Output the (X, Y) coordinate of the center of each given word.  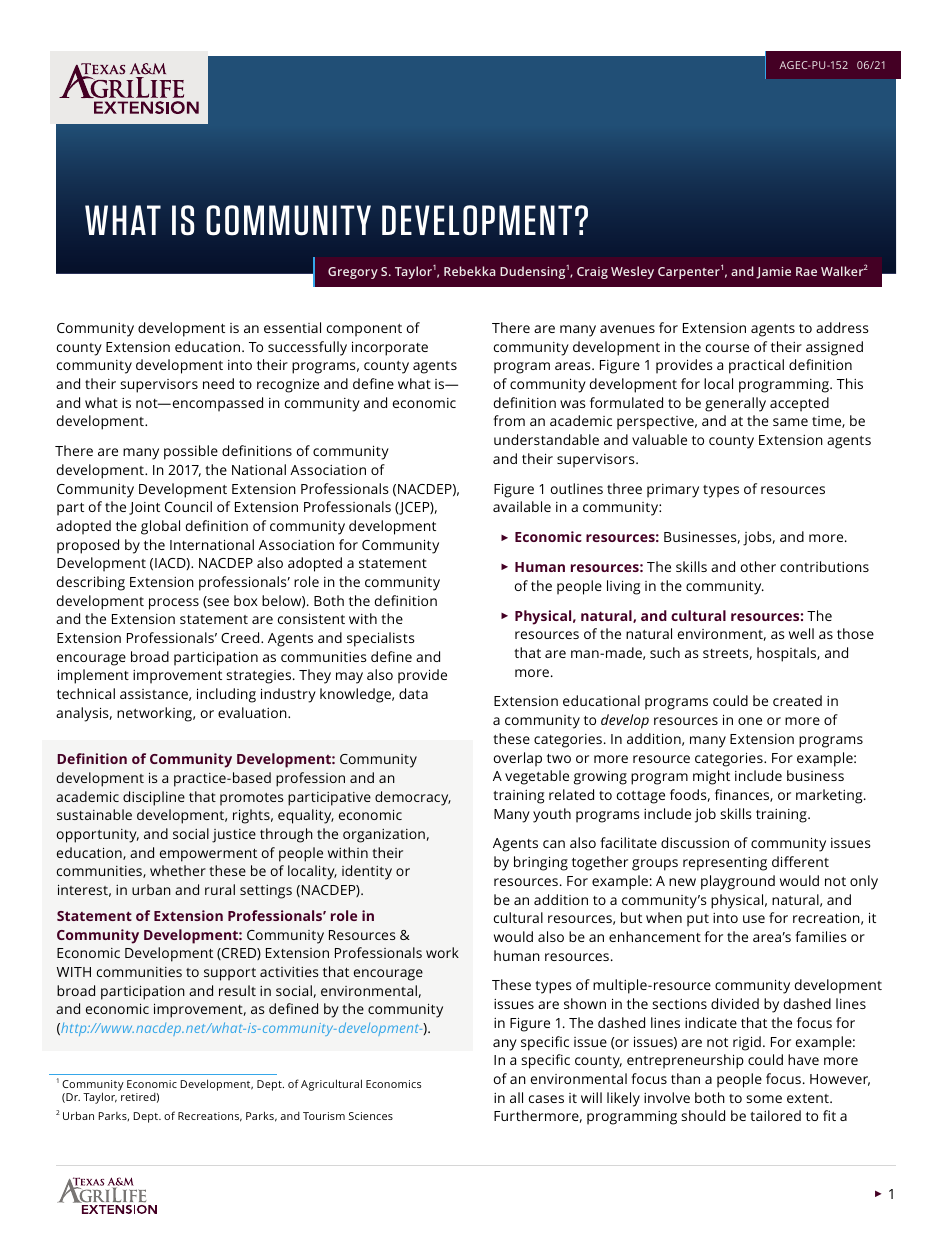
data (413, 693)
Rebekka (470, 271)
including (226, 695)
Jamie (773, 273)
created (797, 700)
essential (292, 327)
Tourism (324, 1116)
